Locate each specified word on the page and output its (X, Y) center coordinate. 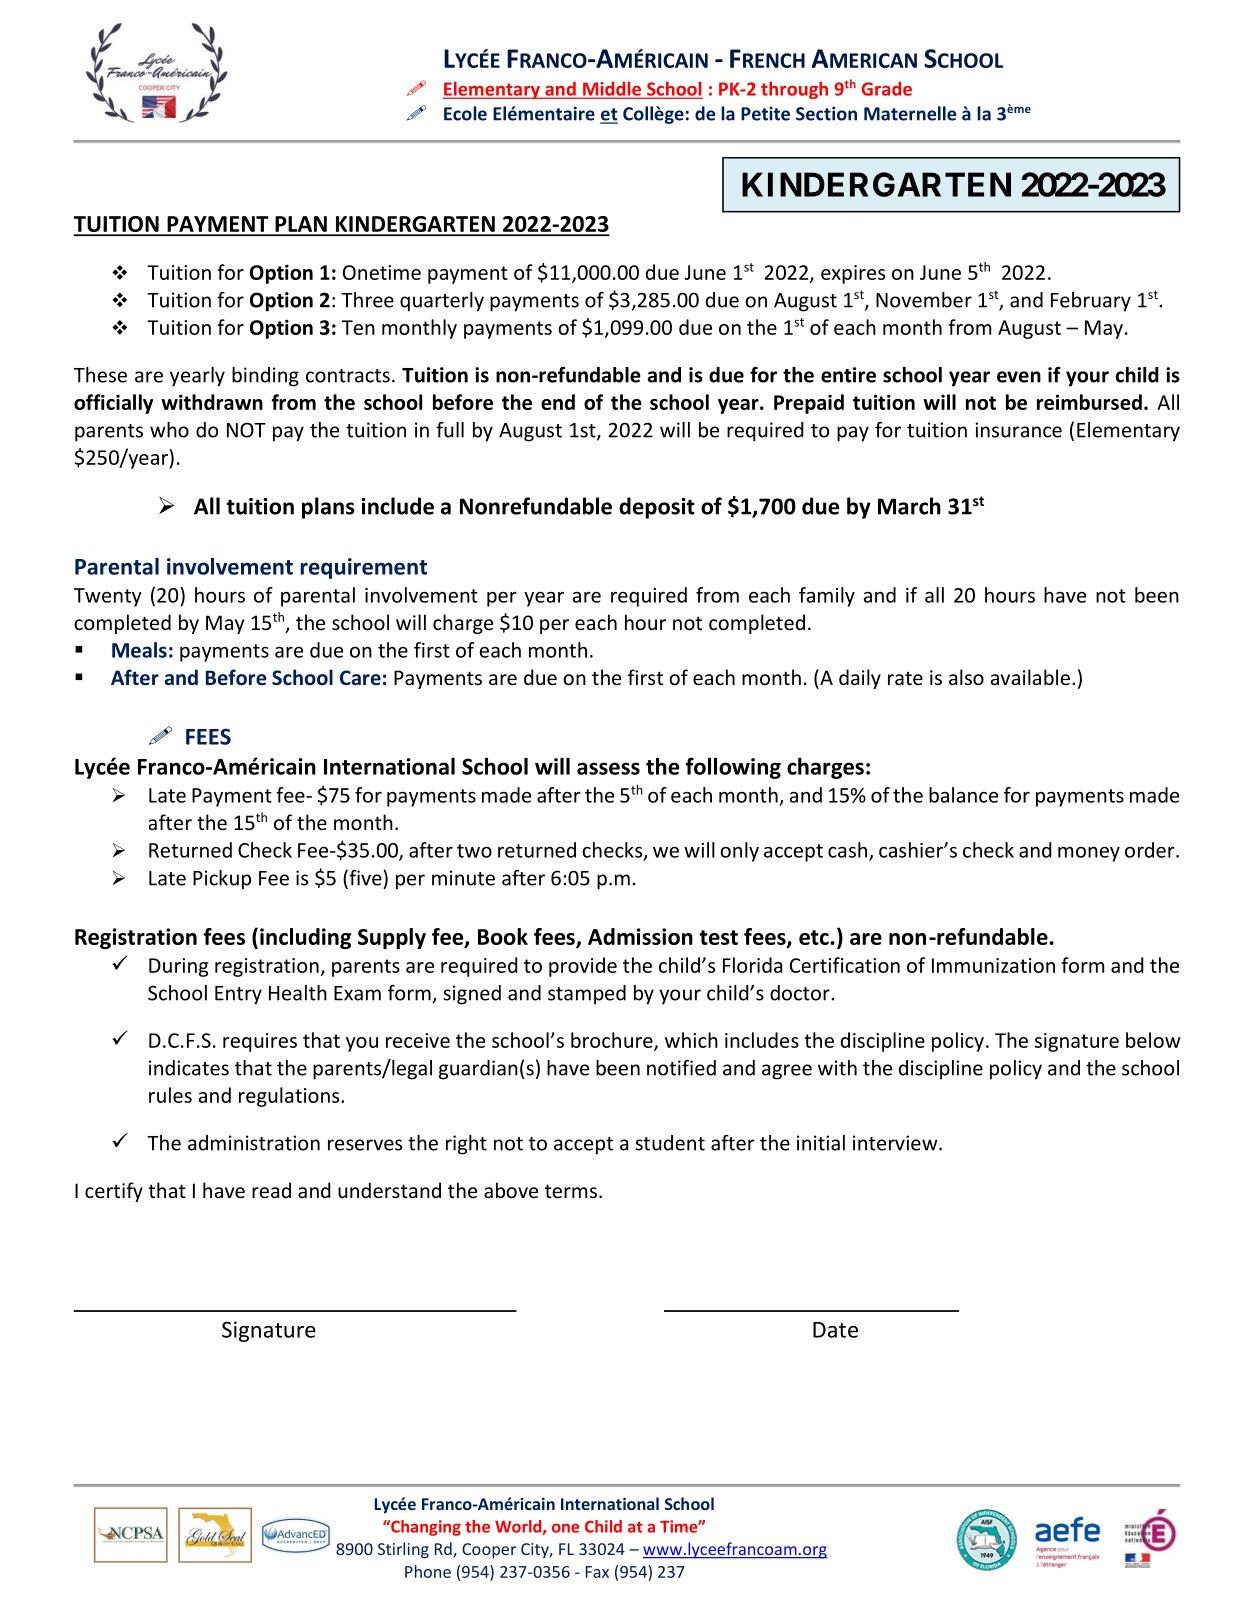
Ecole (465, 113)
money (1089, 854)
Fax (597, 1572)
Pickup (222, 880)
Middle (612, 89)
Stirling (403, 1550)
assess (608, 768)
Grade (887, 88)
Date (835, 1330)
